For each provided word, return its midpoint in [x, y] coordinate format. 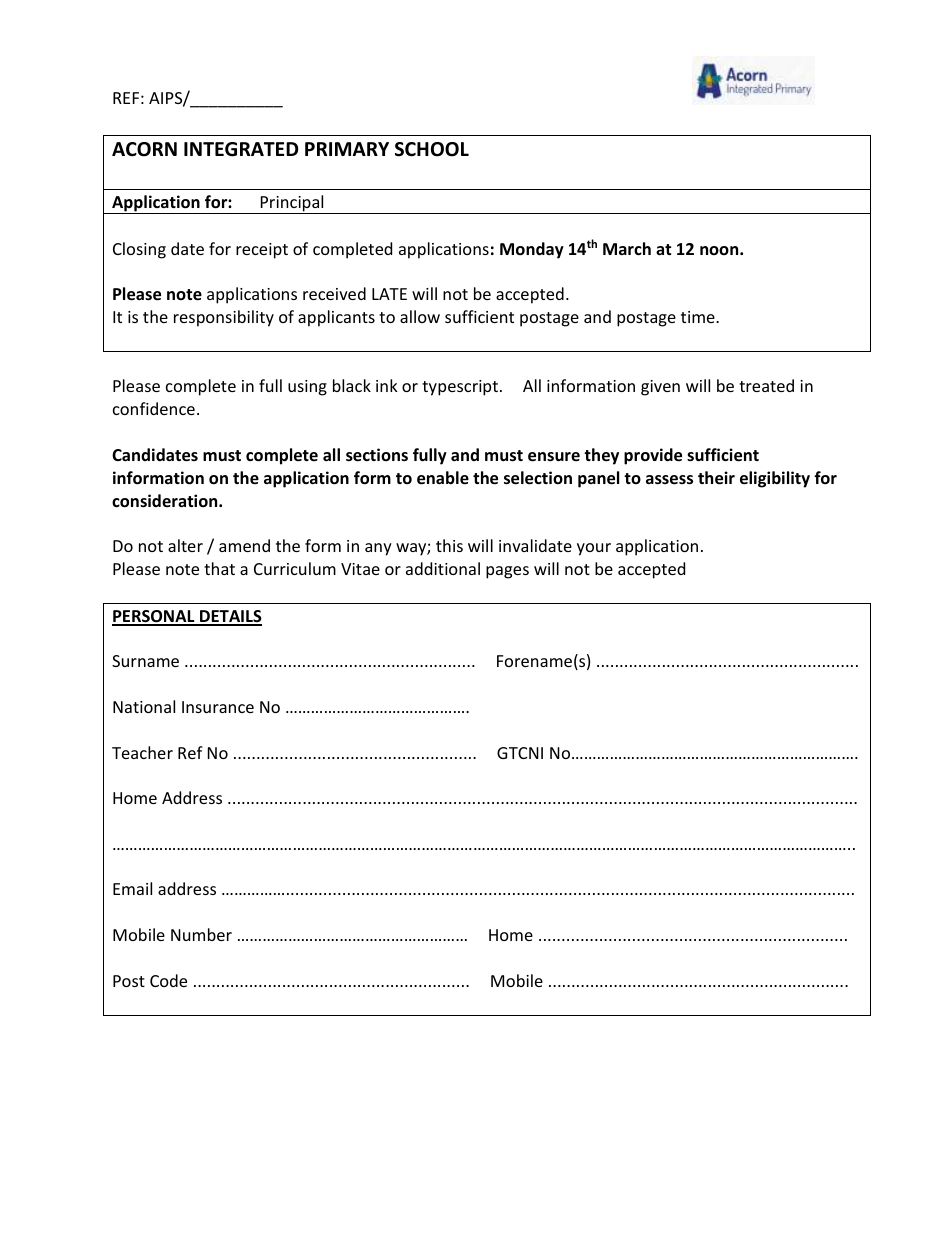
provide [653, 456]
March [627, 248]
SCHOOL [432, 149]
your [594, 549]
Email [132, 888]
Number [201, 934]
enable [443, 478]
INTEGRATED [241, 149]
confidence [154, 408]
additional [443, 568]
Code [168, 980]
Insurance [218, 707]
